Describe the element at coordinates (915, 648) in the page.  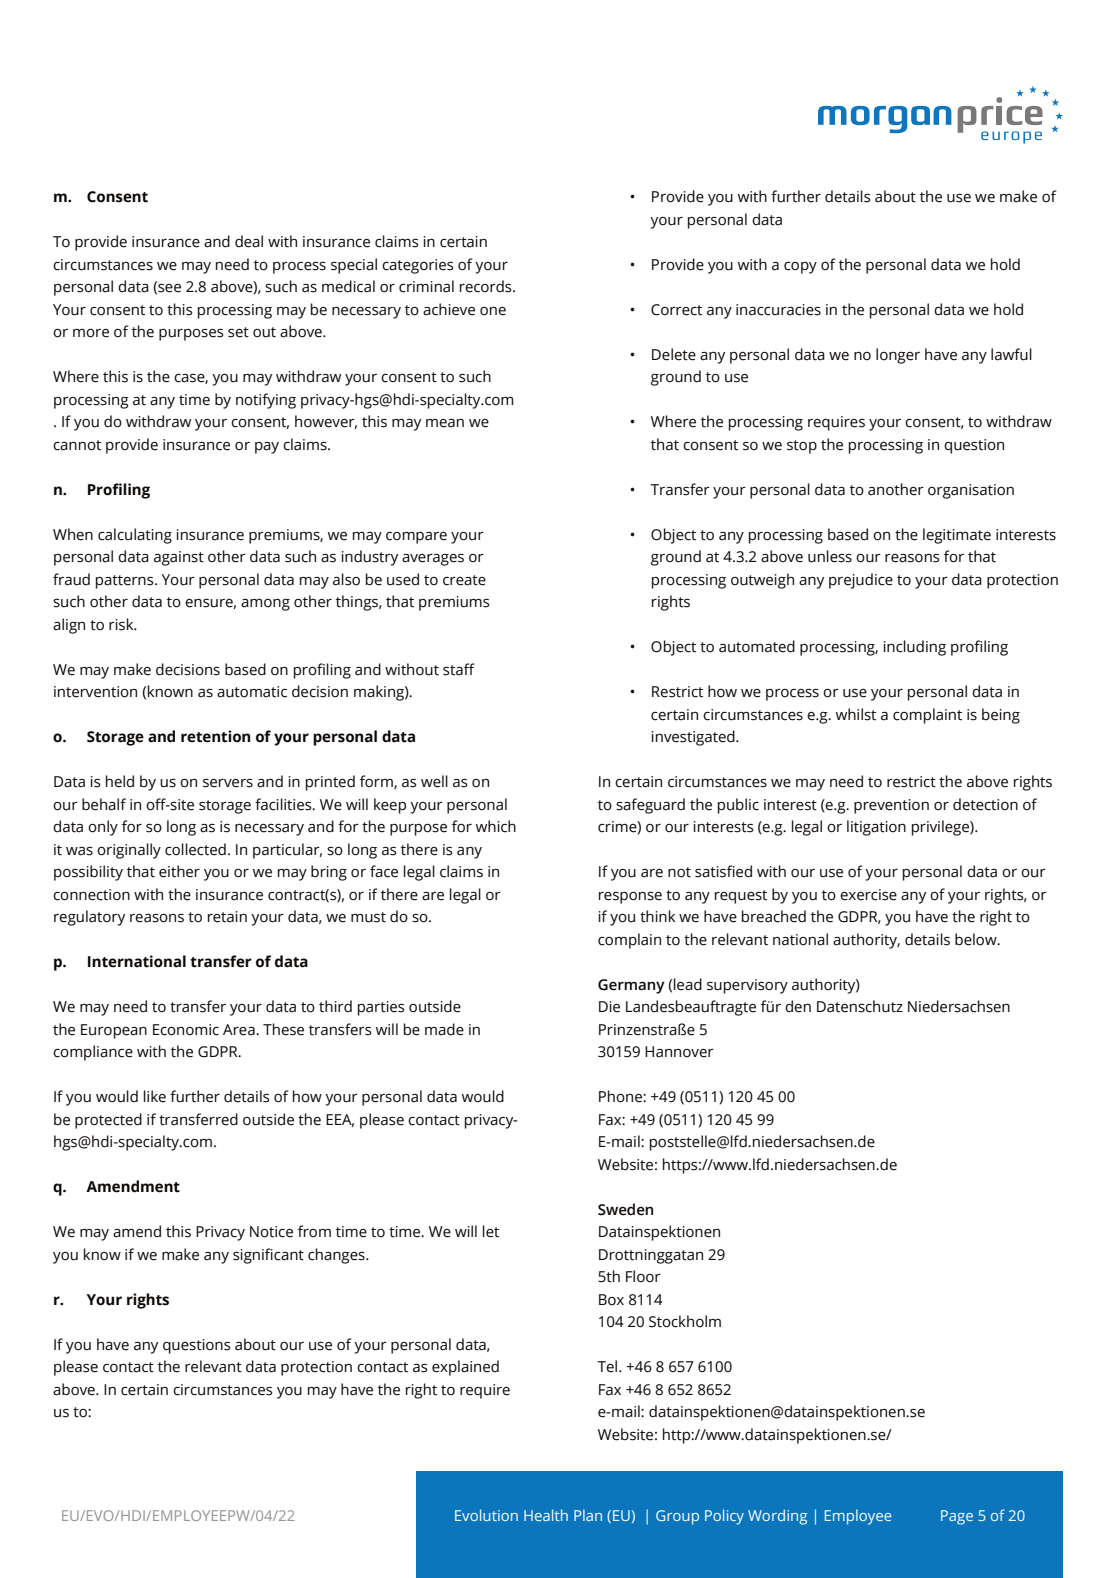
I see `including` at that location.
